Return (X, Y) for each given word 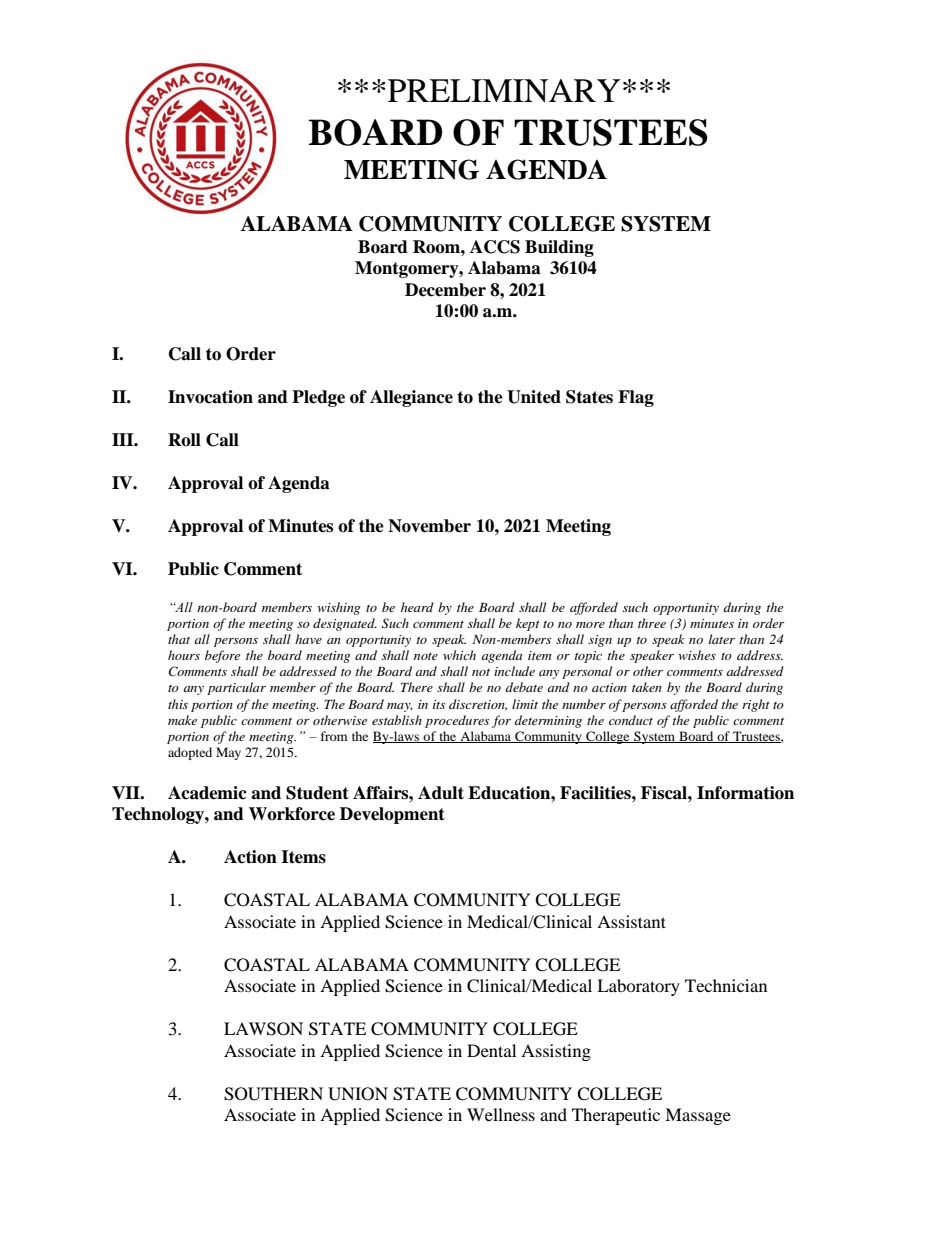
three (652, 623)
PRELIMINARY (504, 91)
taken (647, 687)
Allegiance (411, 398)
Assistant (631, 921)
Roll (184, 440)
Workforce (292, 814)
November (429, 526)
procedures (457, 721)
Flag (636, 398)
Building (559, 248)
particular (236, 688)
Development (392, 815)
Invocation (210, 397)
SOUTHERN (273, 1094)
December (445, 290)
